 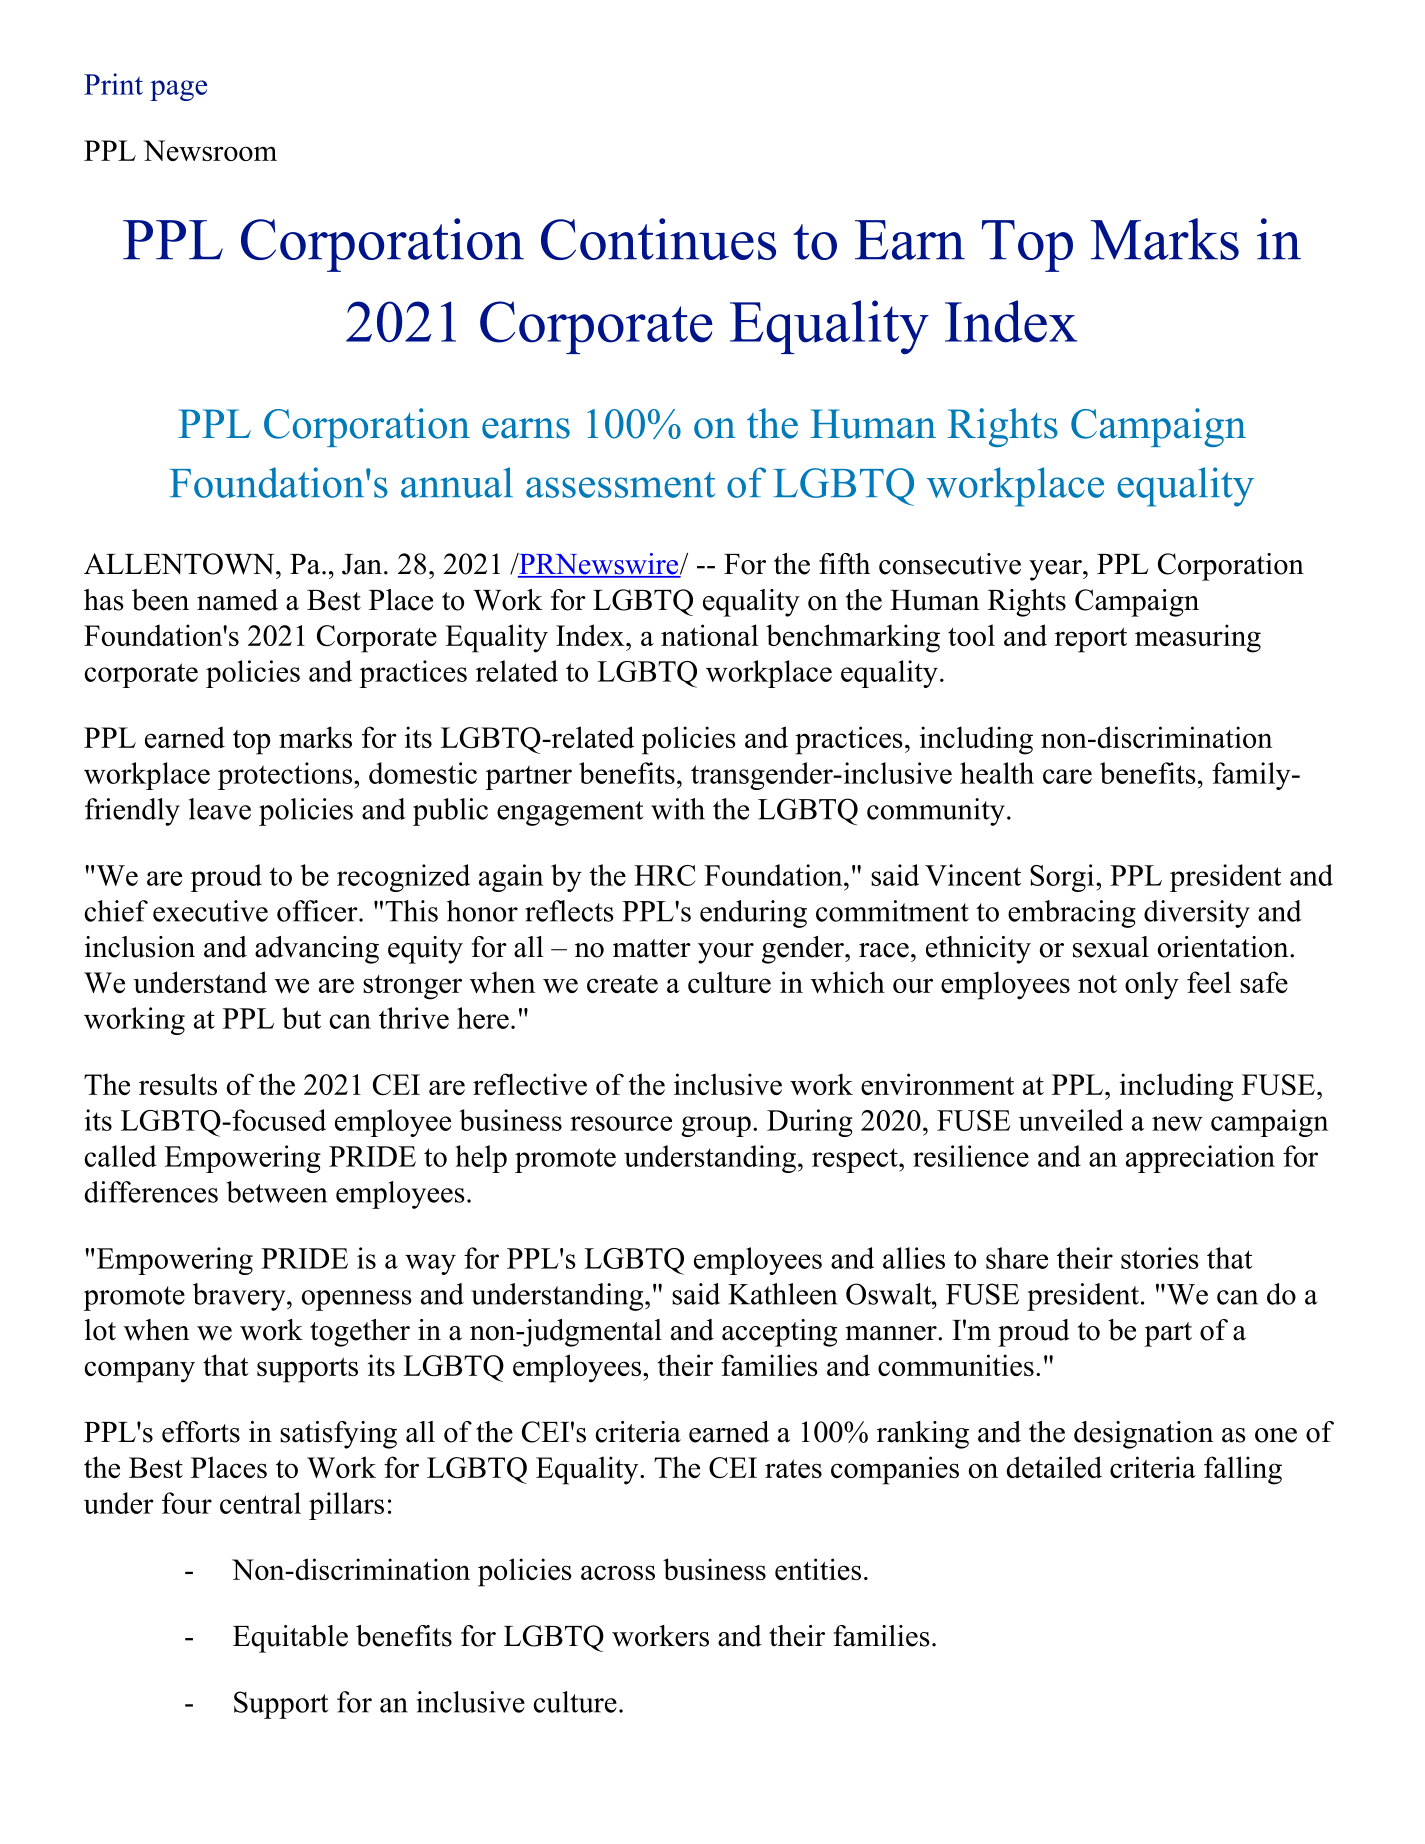 I want to click on between, so click(x=277, y=1192).
